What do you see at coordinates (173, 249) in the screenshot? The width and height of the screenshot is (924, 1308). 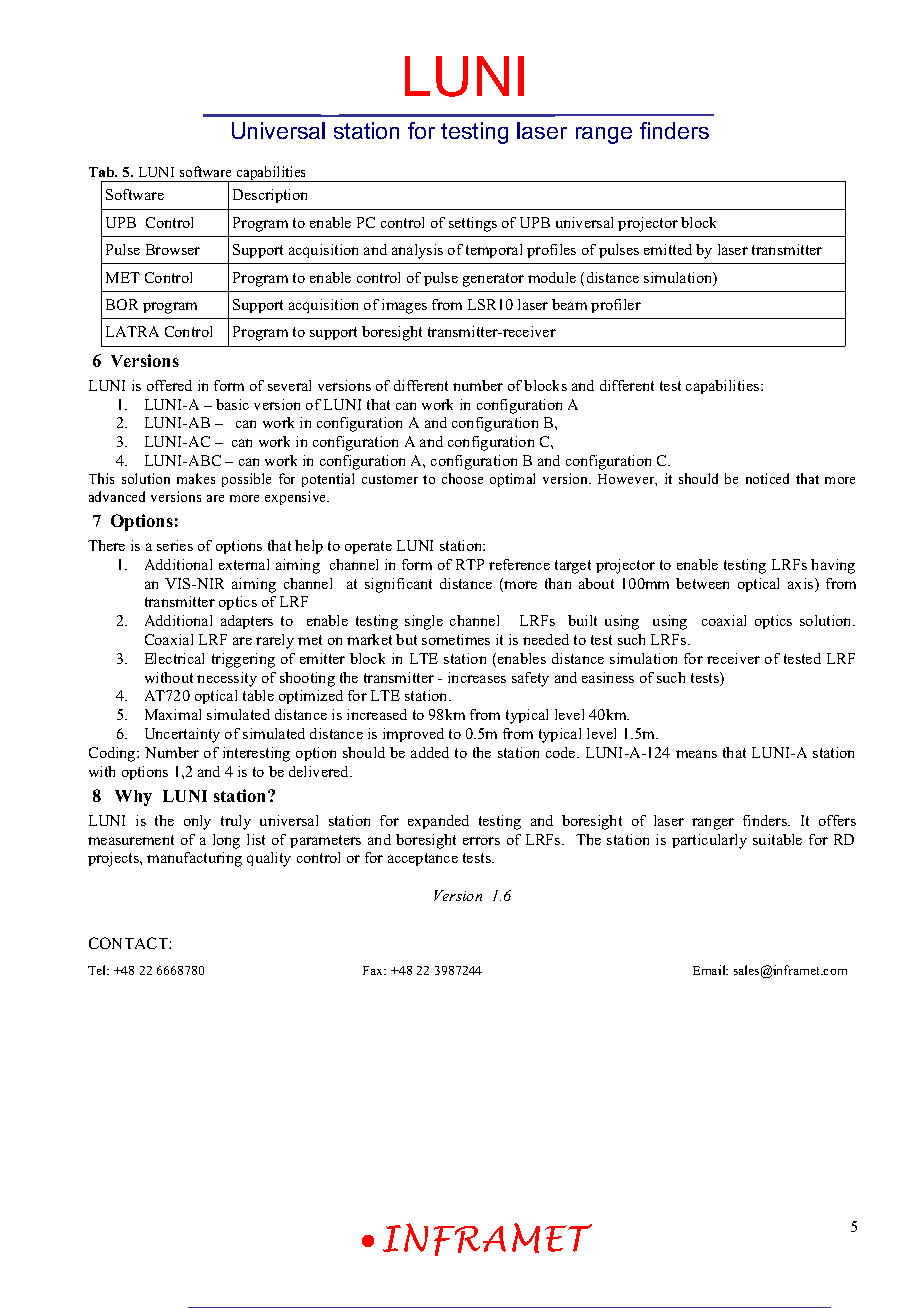 I see `Browser` at bounding box center [173, 249].
